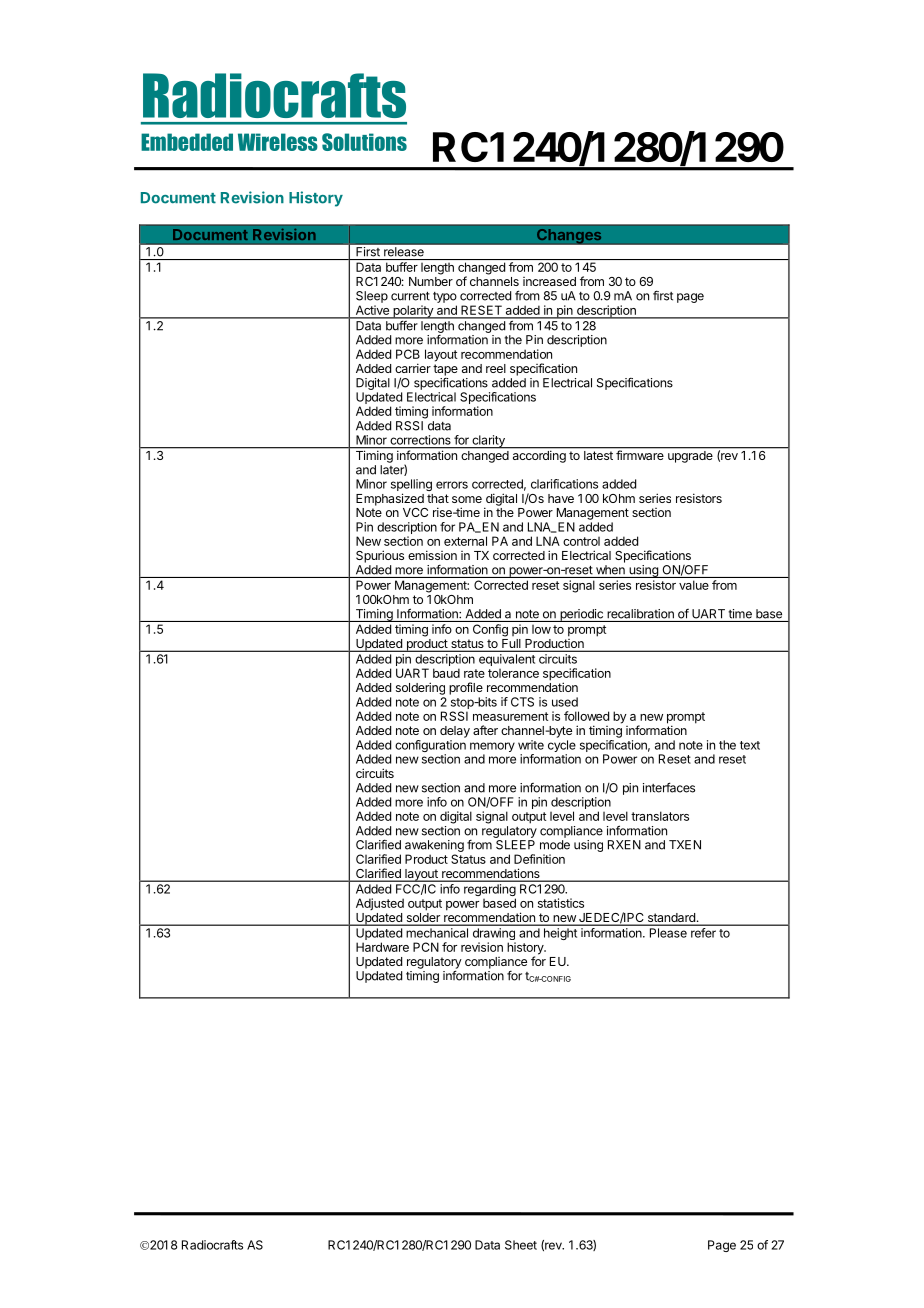 The height and width of the screenshot is (1308, 924). What do you see at coordinates (521, 1245) in the screenshot?
I see `Sheet` at bounding box center [521, 1245].
